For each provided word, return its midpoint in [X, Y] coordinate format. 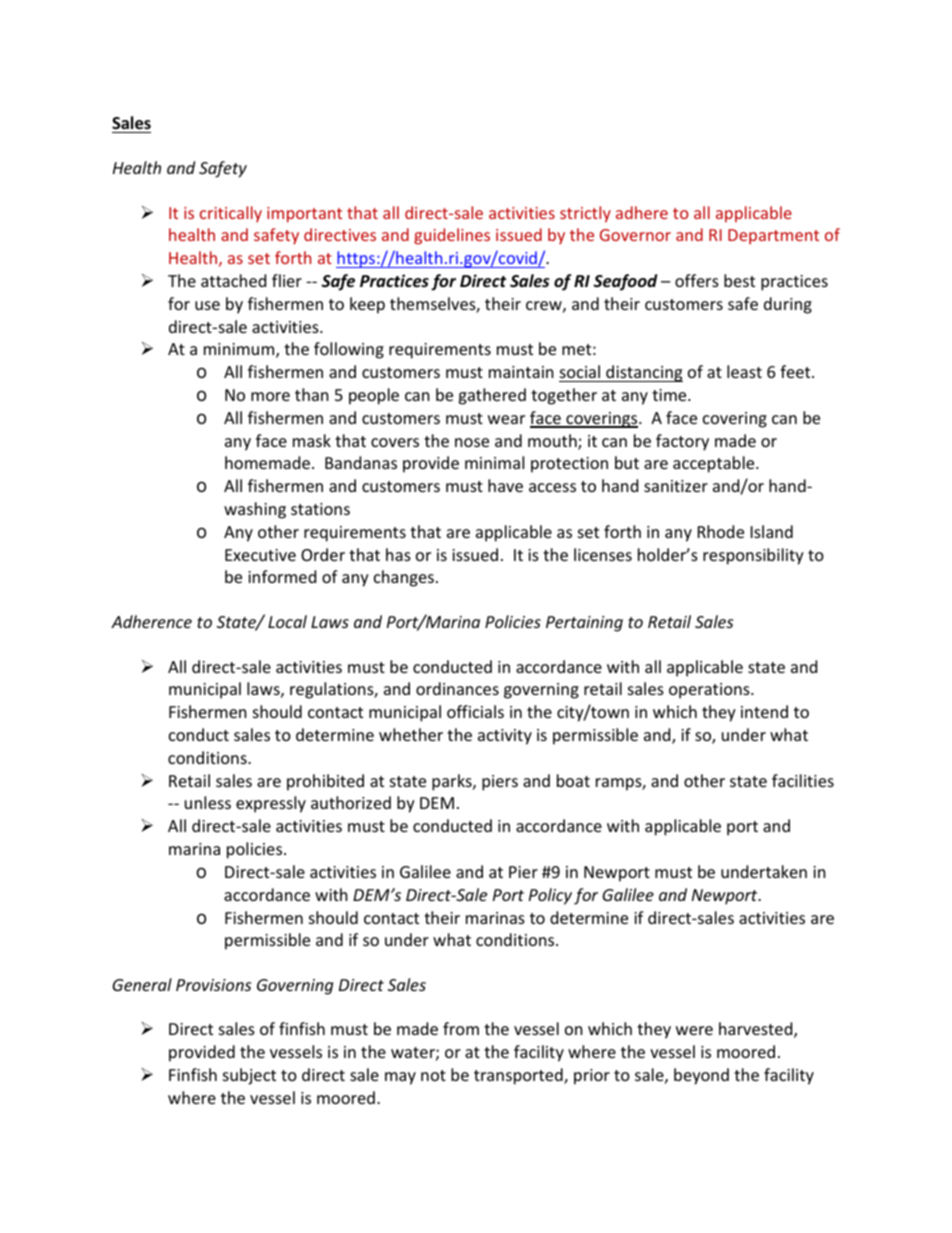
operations [710, 691]
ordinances [457, 688]
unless [208, 802]
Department [773, 236]
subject [249, 1076]
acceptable [715, 464]
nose [472, 442]
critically [231, 214]
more [270, 396]
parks [453, 782]
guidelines [452, 236]
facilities [803, 780]
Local [287, 621]
